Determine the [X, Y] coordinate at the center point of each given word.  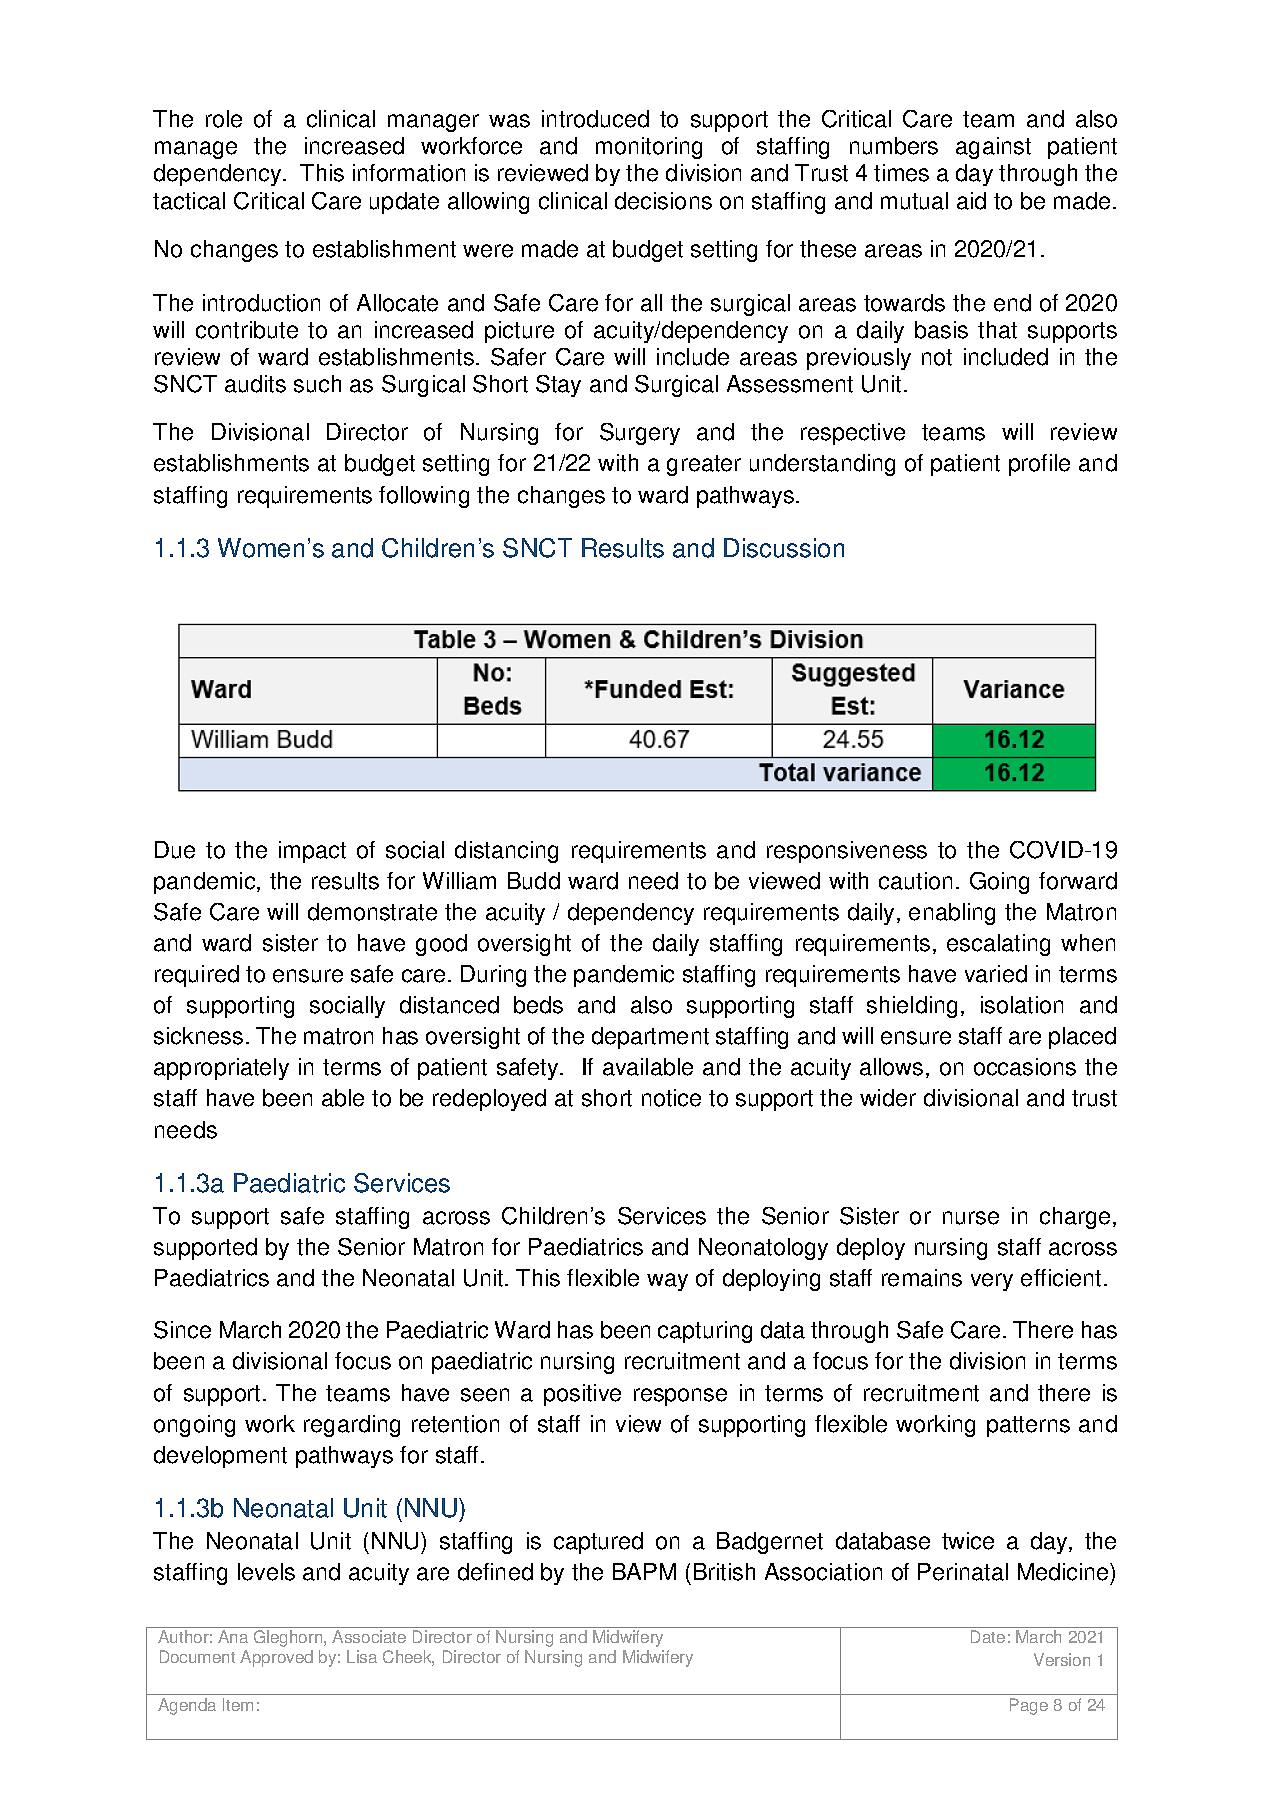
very [992, 1282]
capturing [705, 1332]
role [224, 119]
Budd [534, 881]
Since [182, 1330]
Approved [276, 1658]
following [424, 497]
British [724, 1572]
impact [312, 852]
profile [1039, 465]
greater [704, 465]
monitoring [649, 148]
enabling [952, 914]
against [993, 148]
